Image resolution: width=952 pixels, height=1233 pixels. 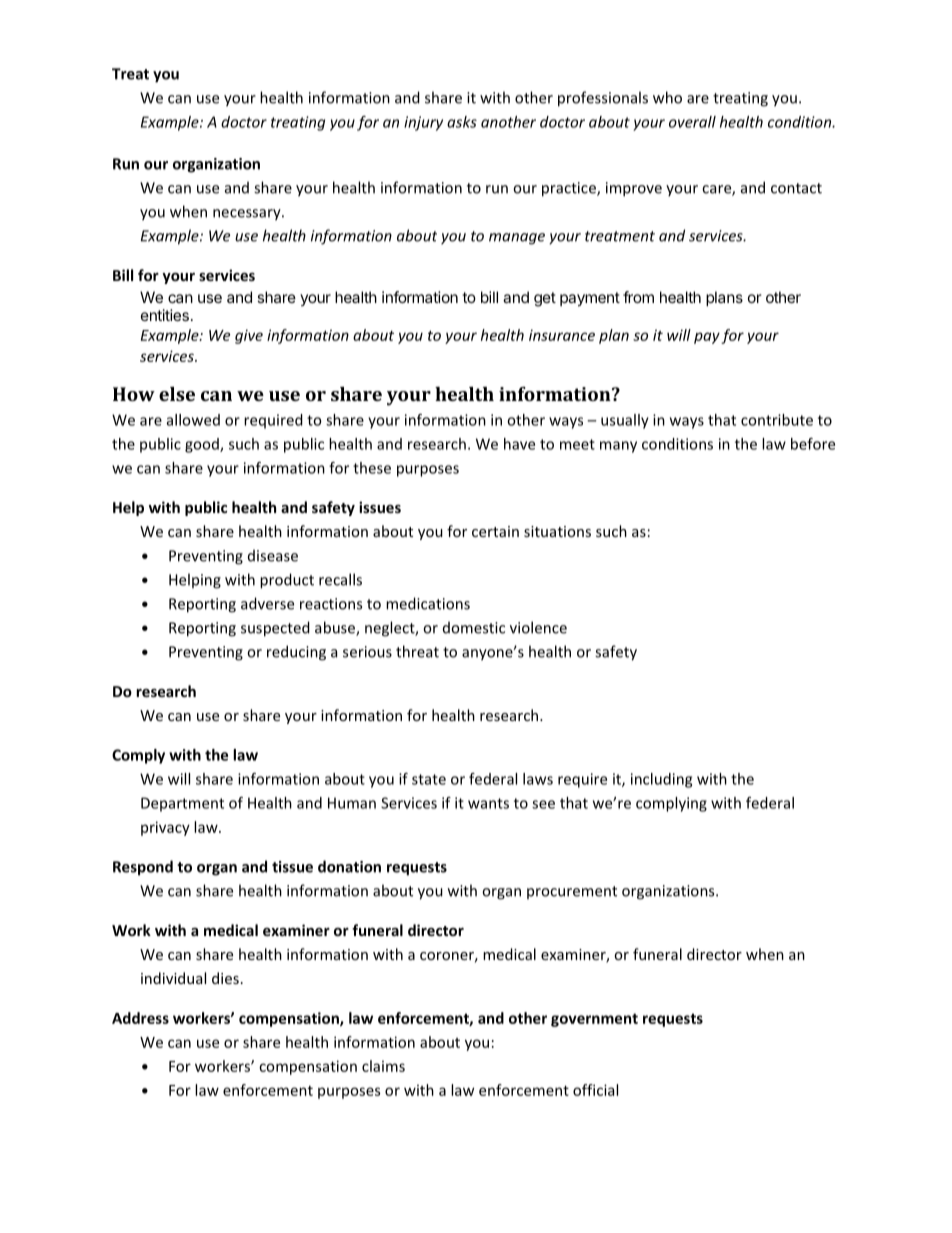 I want to click on including, so click(x=661, y=780).
